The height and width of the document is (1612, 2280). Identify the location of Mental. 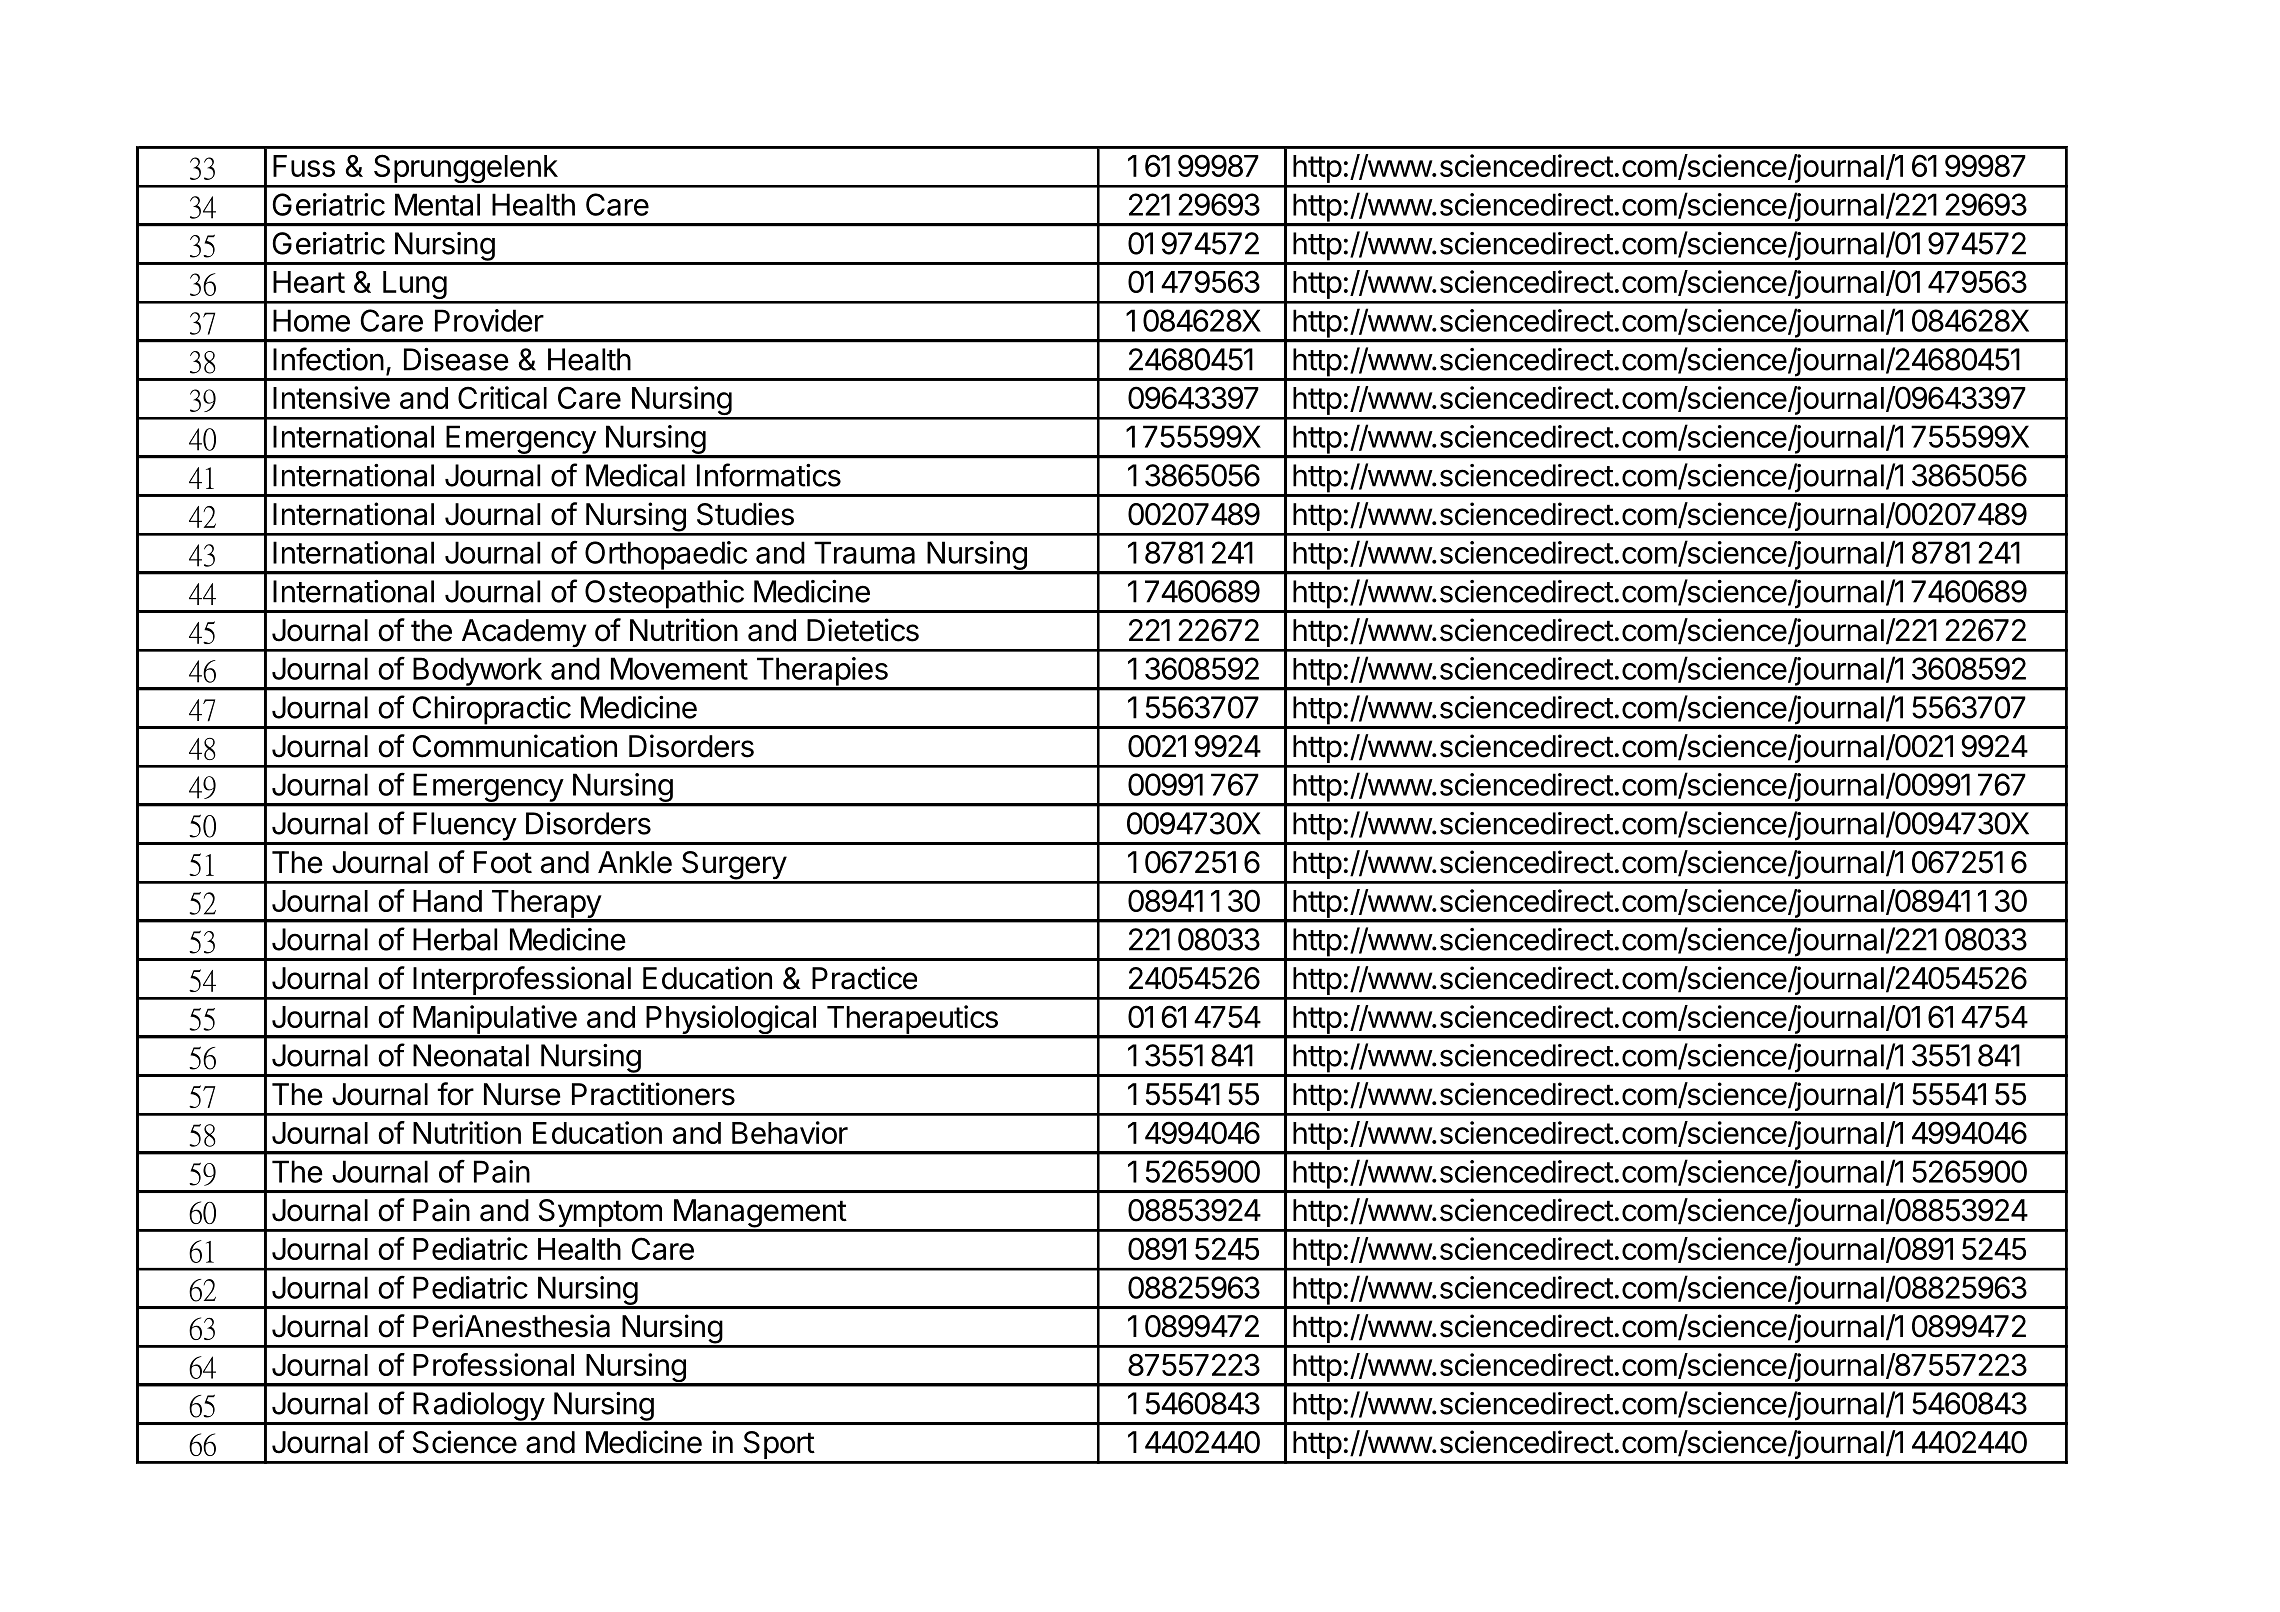
(437, 204).
